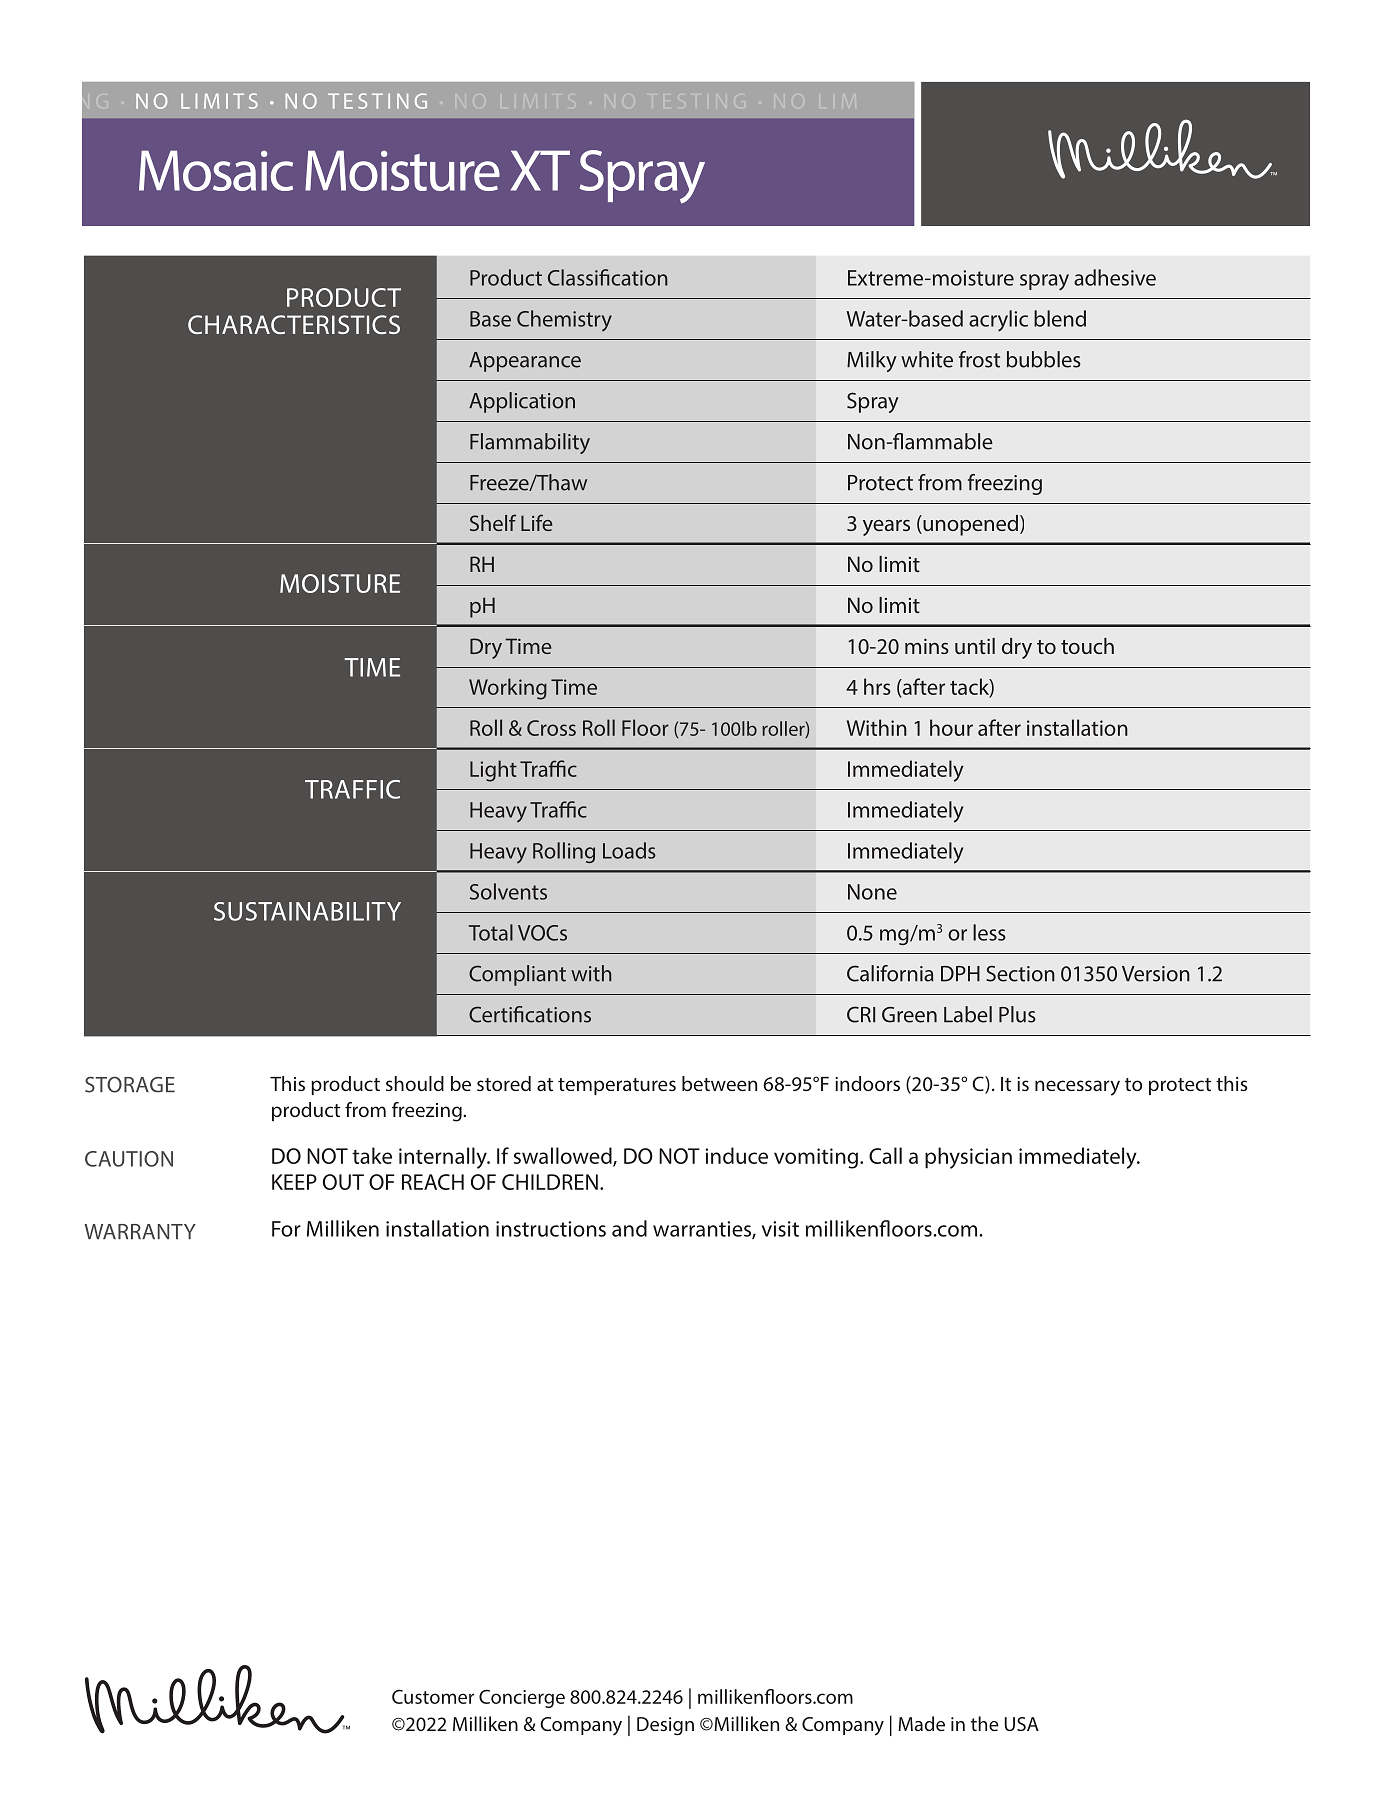  I want to click on blend, so click(1060, 318).
